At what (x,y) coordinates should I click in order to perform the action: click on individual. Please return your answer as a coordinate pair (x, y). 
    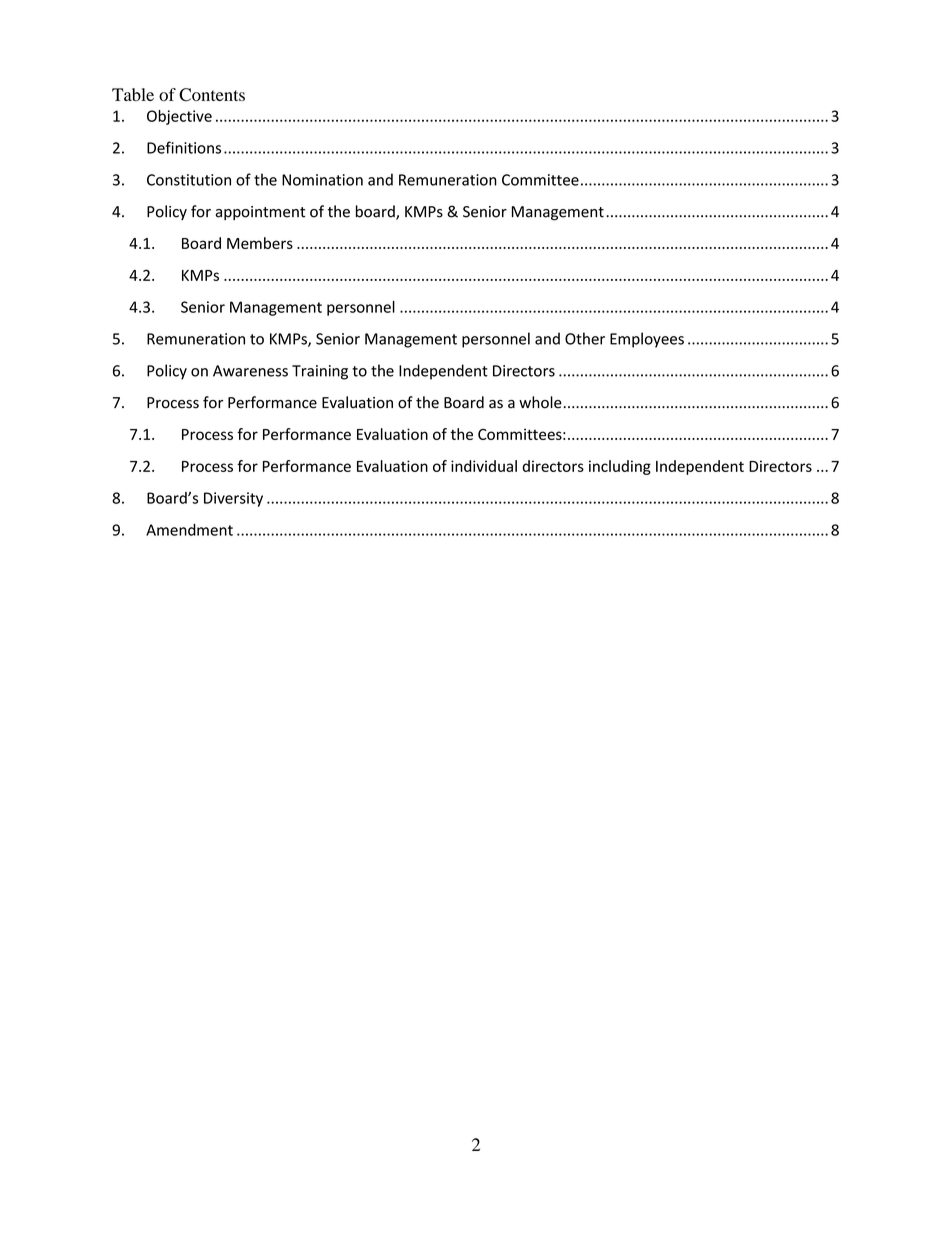
    Looking at the image, I should click on (484, 466).
